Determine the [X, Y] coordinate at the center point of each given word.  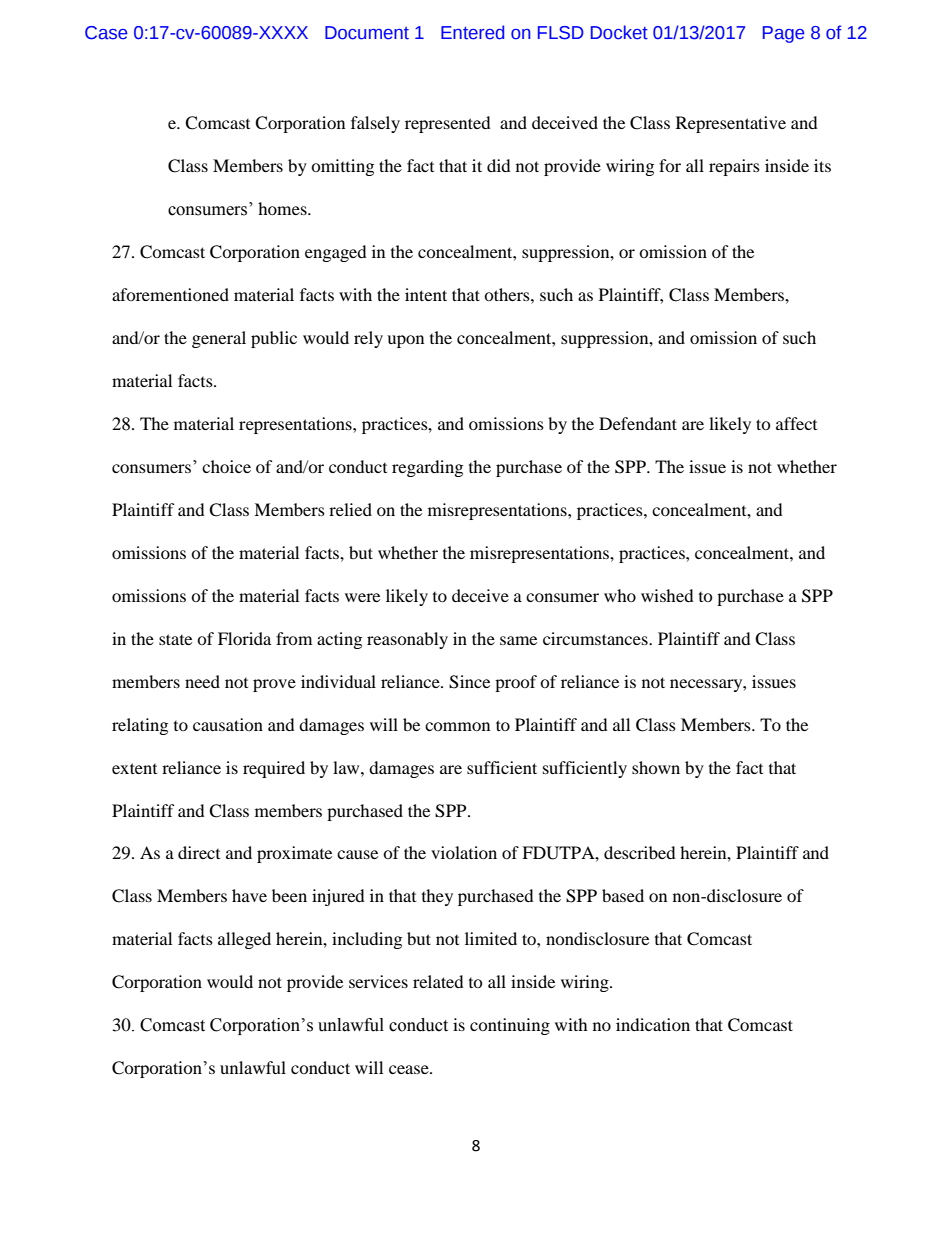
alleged [244, 940]
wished [667, 595]
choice [226, 466]
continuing [510, 1026]
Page [783, 34]
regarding [427, 468]
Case [106, 33]
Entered [472, 32]
